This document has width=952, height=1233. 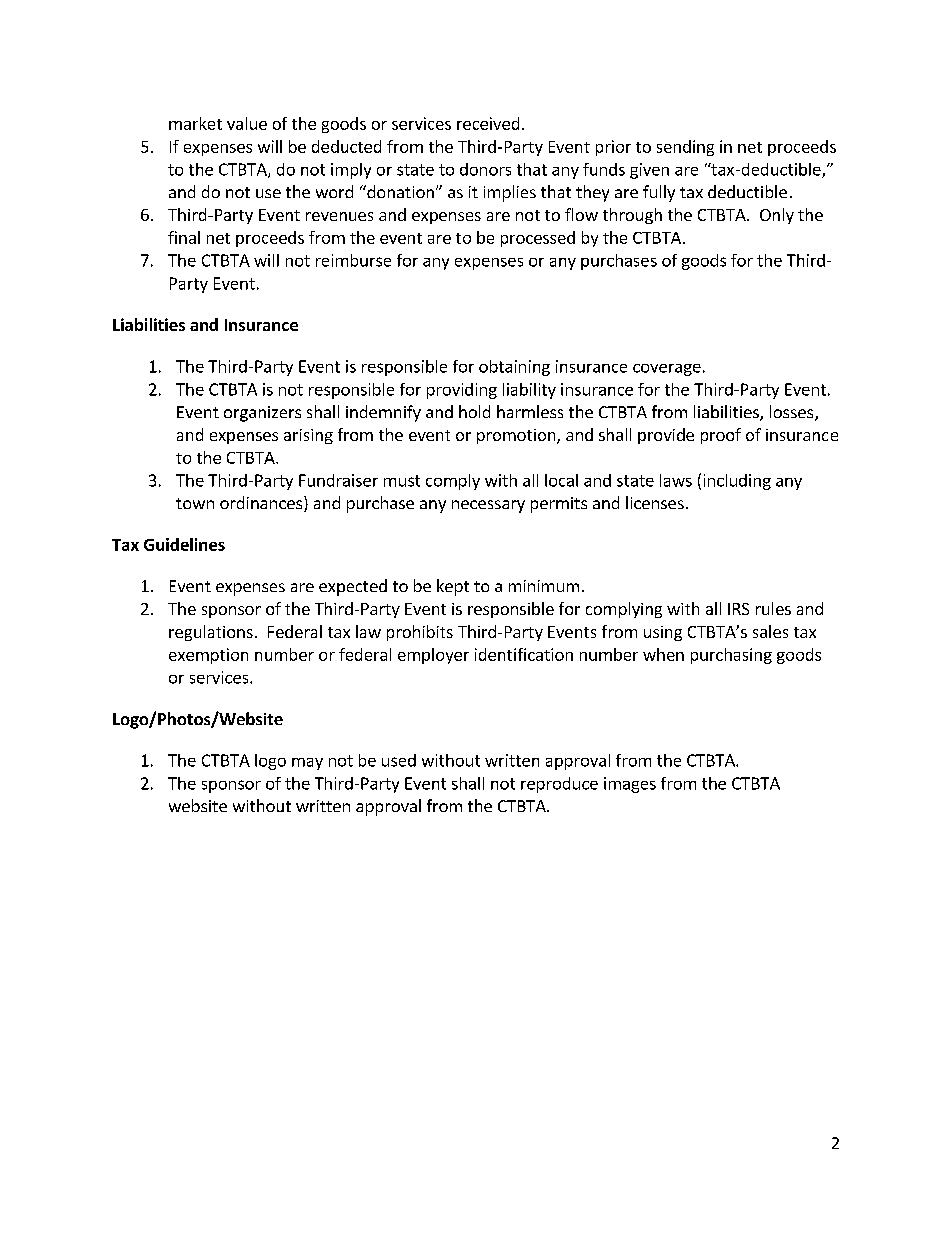 What do you see at coordinates (308, 436) in the document?
I see `arising` at bounding box center [308, 436].
